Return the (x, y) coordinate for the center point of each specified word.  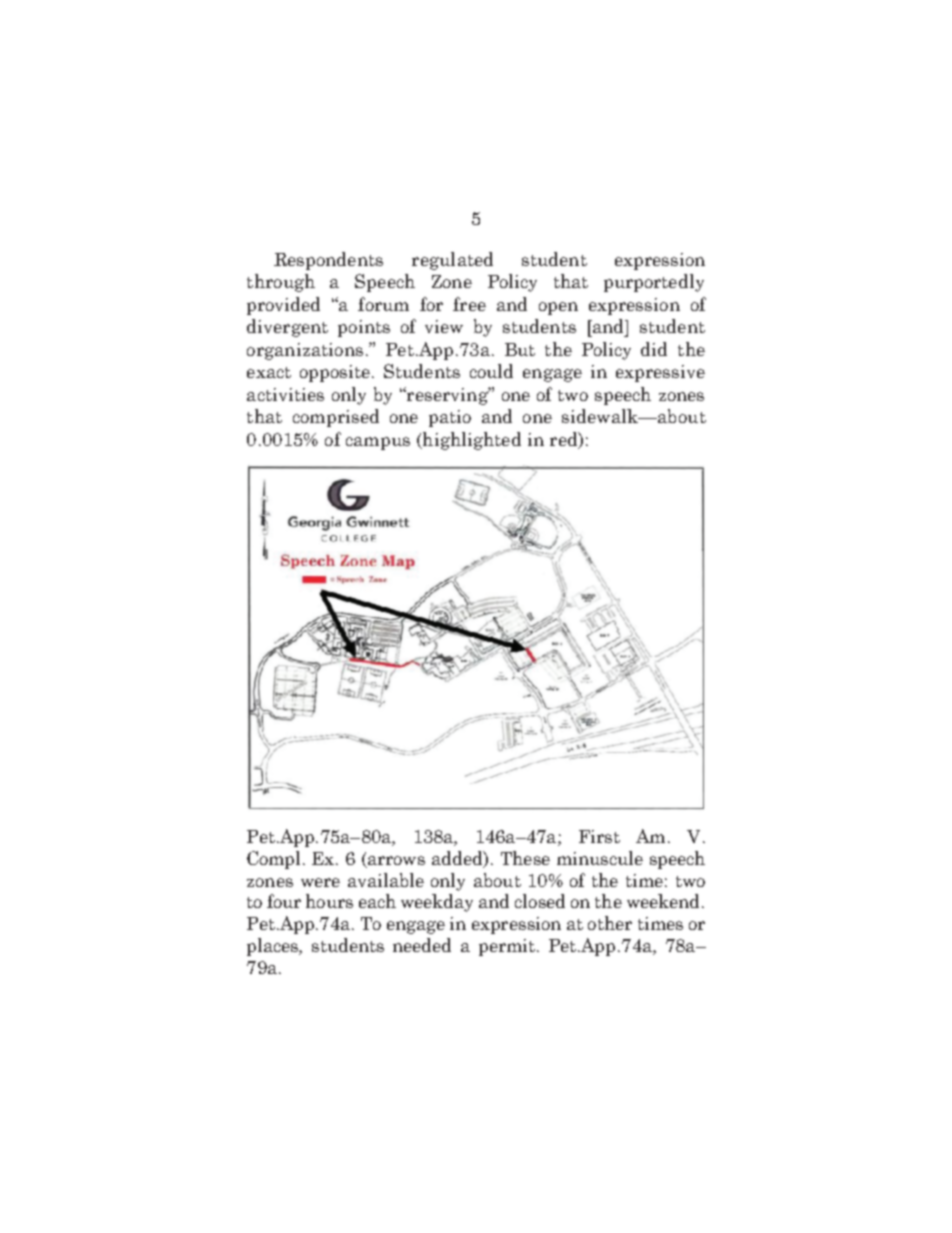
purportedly (654, 283)
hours (329, 901)
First (599, 836)
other (610, 923)
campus (378, 443)
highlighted (470, 441)
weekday (437, 903)
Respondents (328, 261)
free (469, 304)
